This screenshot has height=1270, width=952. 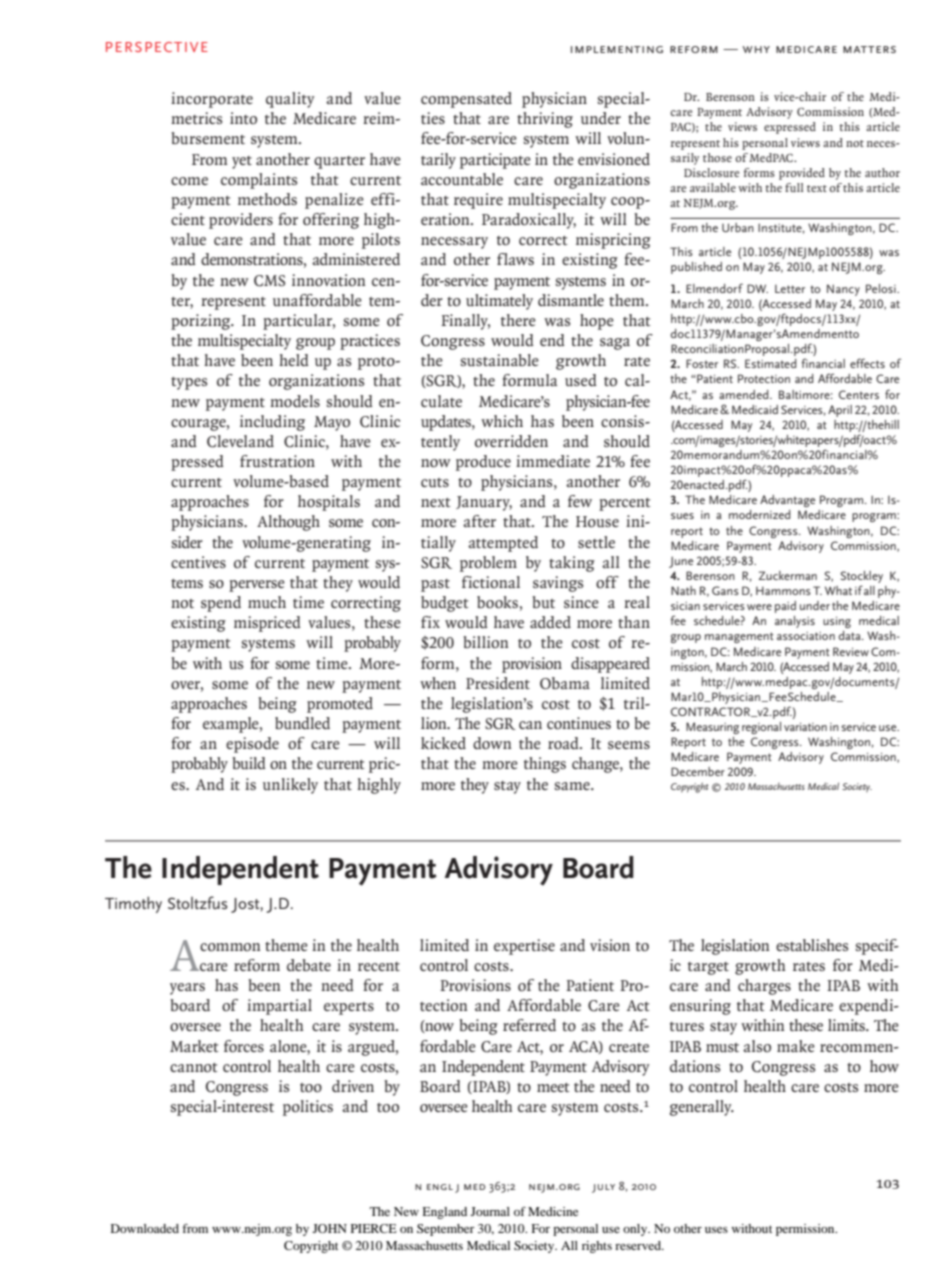 I want to click on unlikely, so click(x=290, y=786).
